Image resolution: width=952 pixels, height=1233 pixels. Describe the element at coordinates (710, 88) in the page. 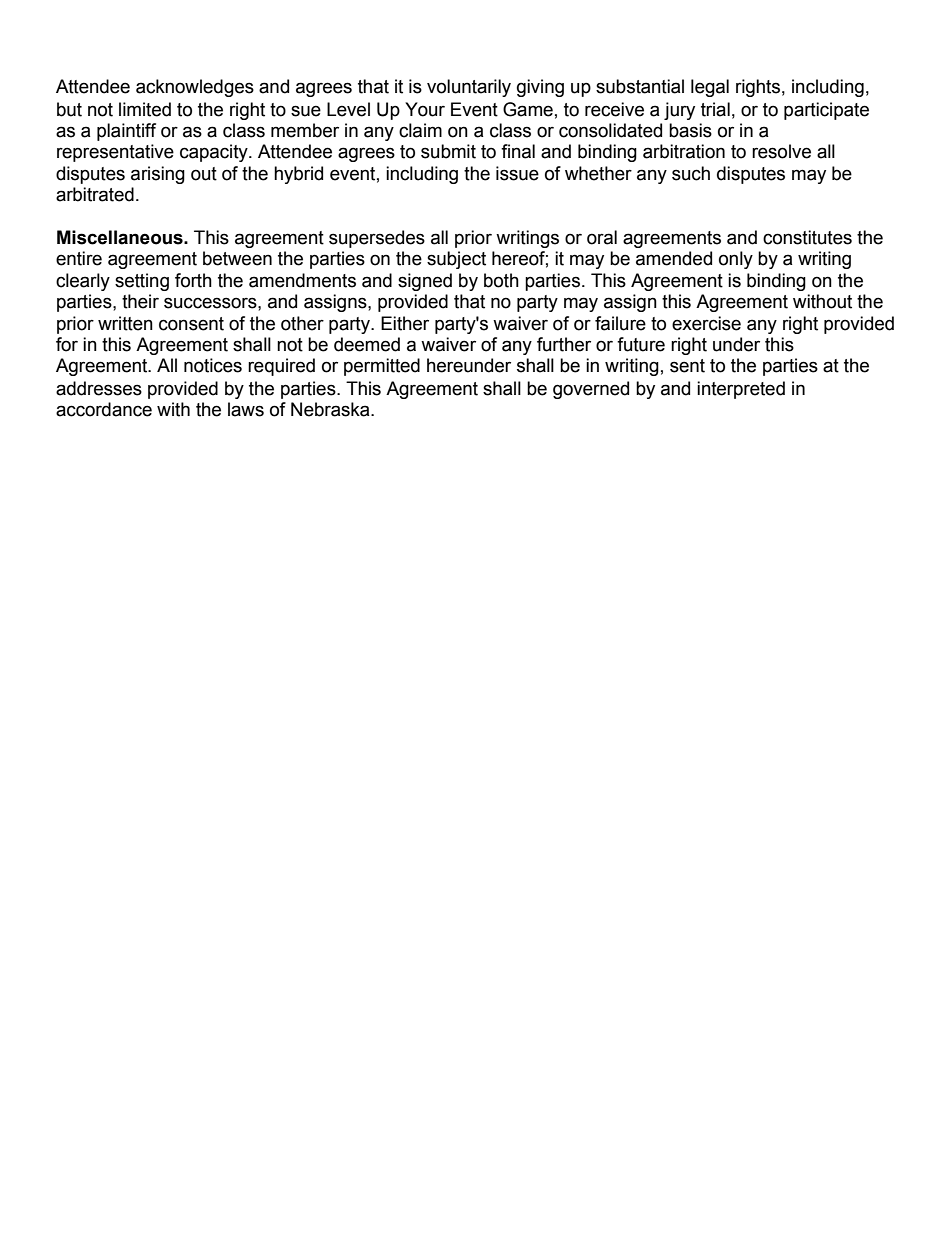

I see `legal` at that location.
